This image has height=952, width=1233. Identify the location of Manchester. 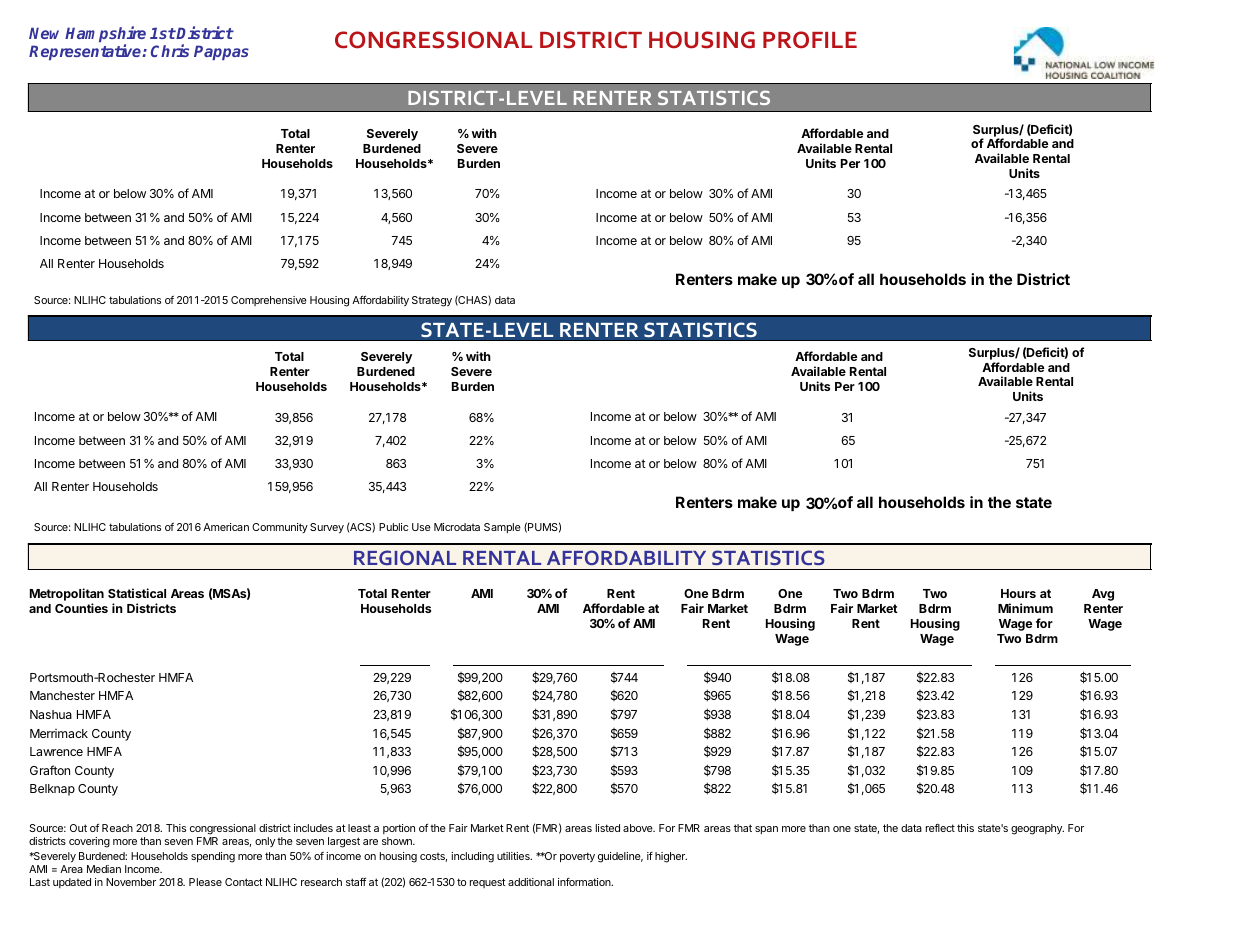
(62, 695).
